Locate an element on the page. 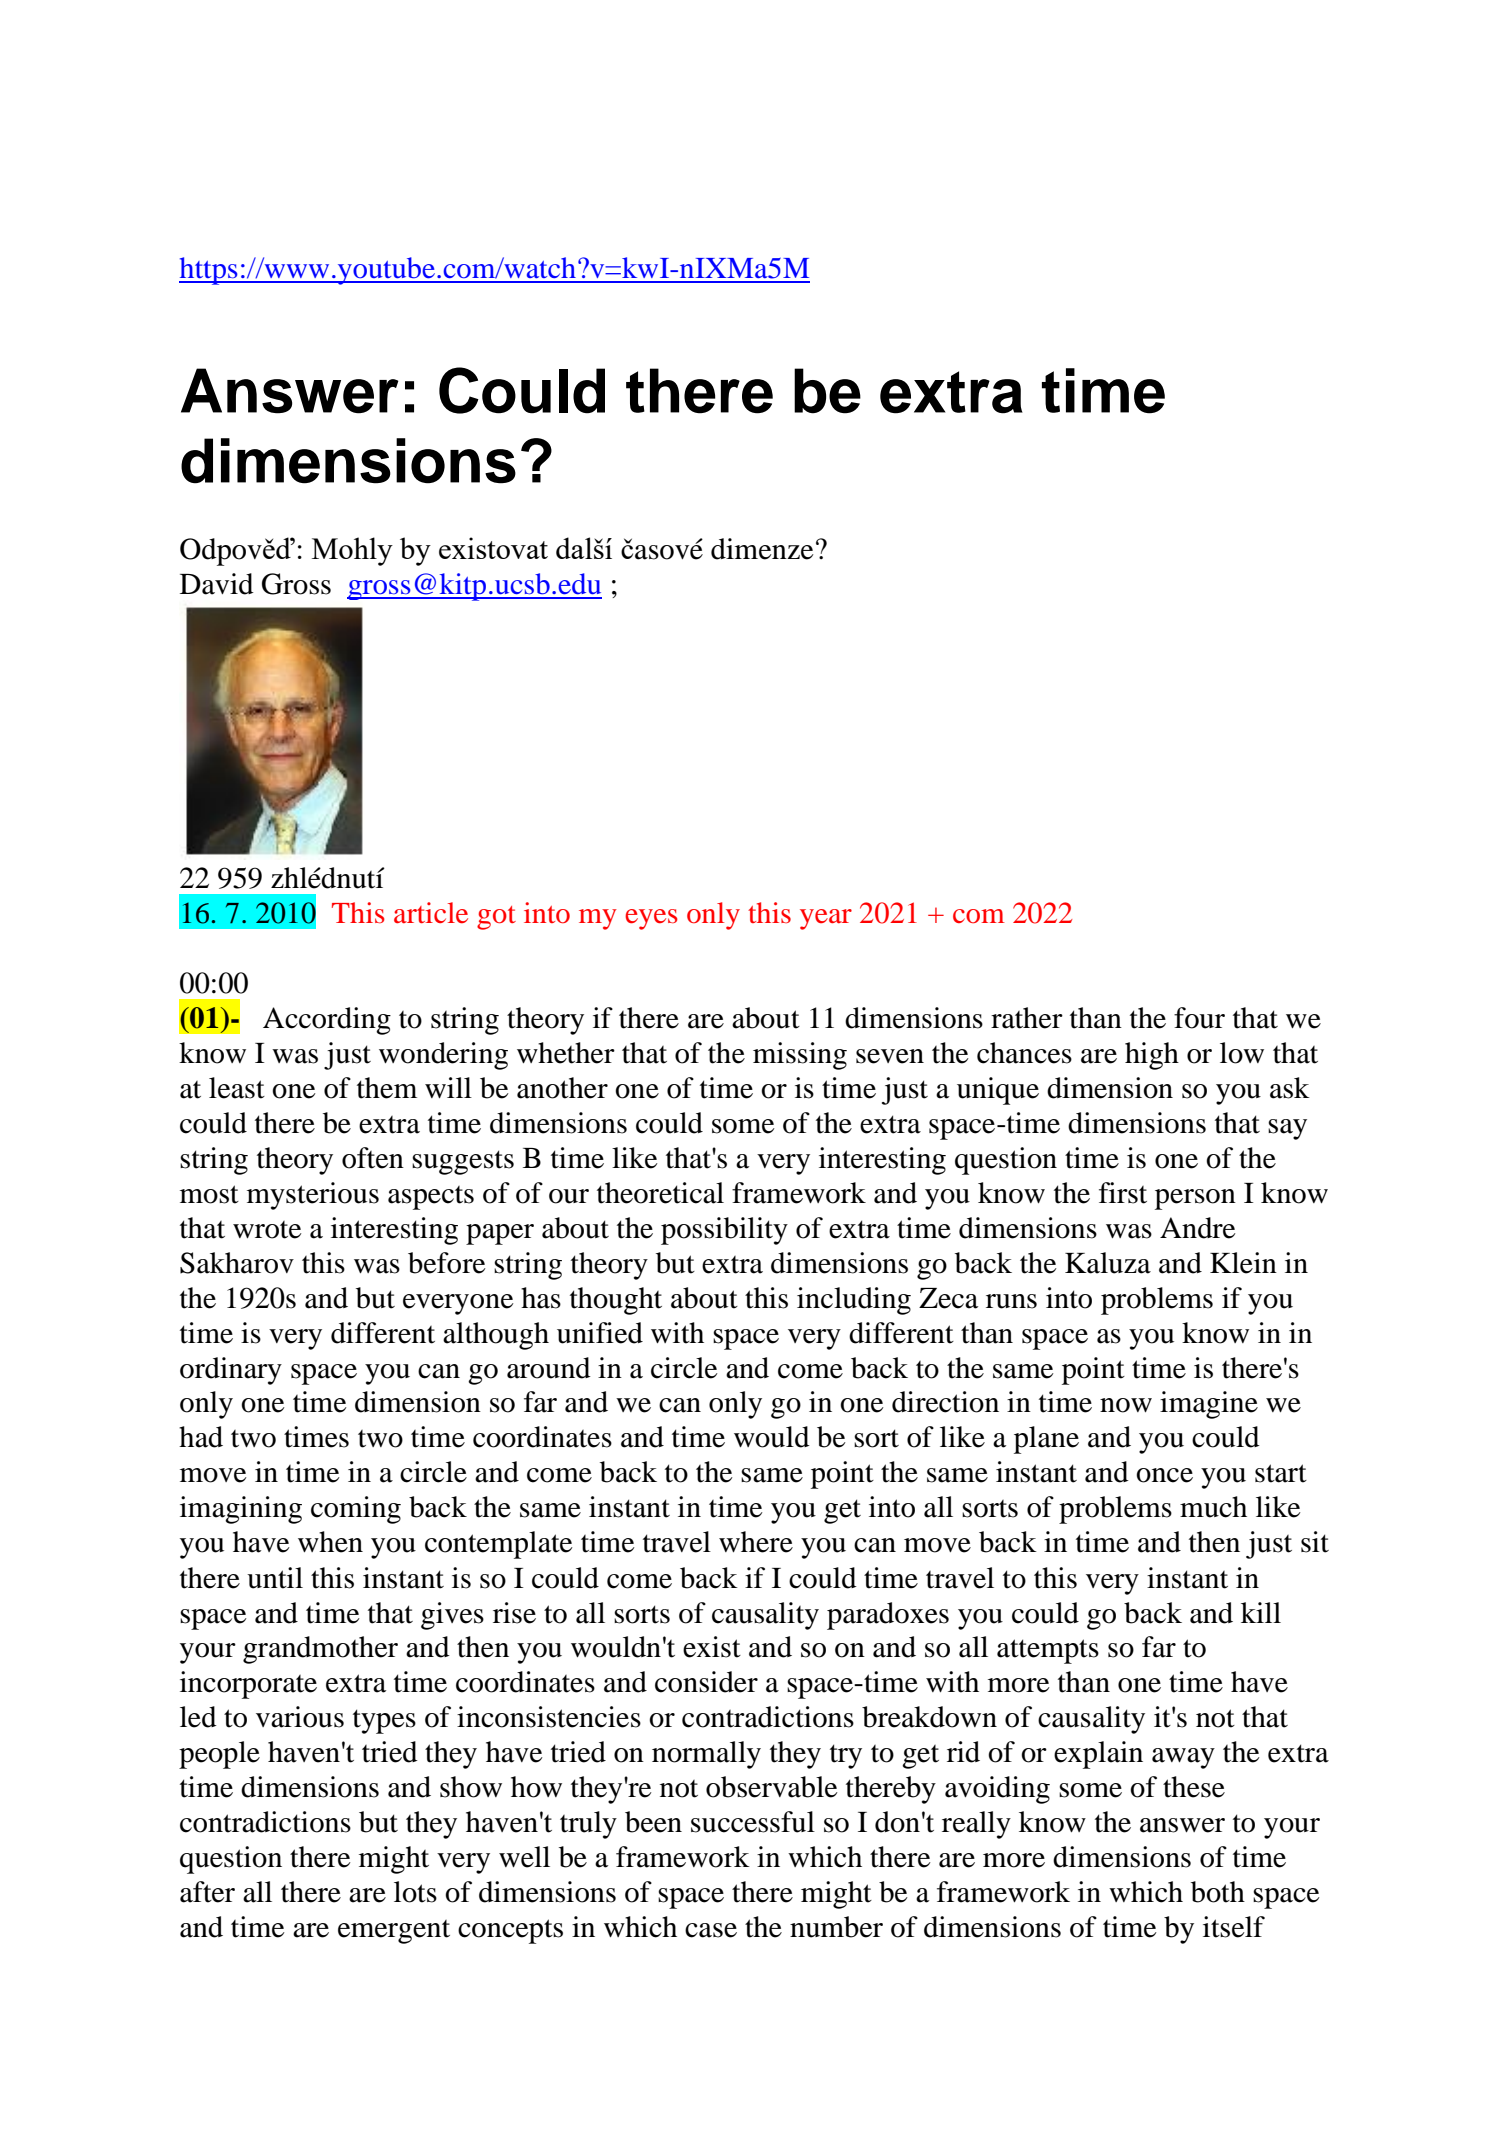 The width and height of the document is (1509, 2135). when is located at coordinates (330, 1542).
